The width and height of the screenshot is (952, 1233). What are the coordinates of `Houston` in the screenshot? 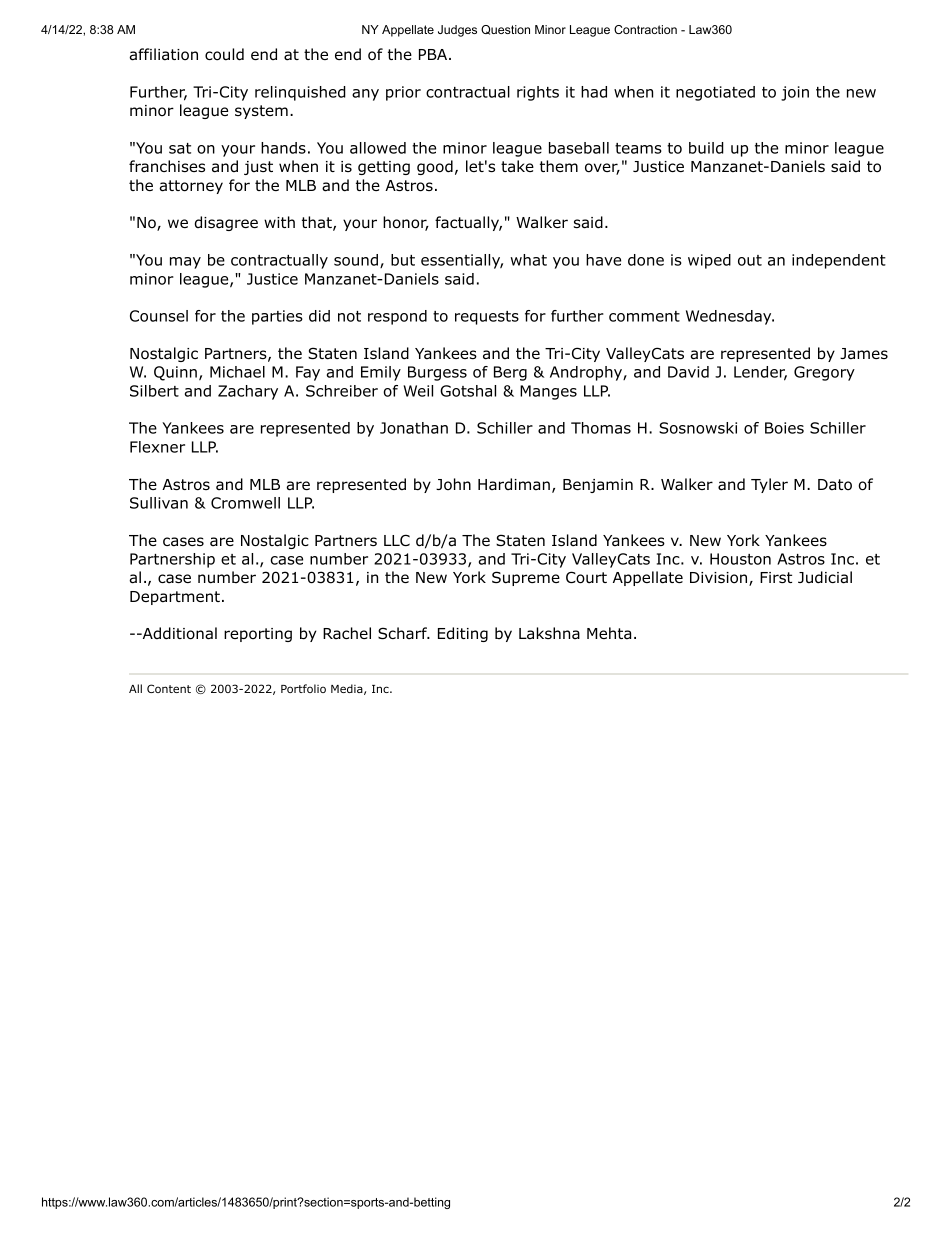 It's located at (740, 559).
